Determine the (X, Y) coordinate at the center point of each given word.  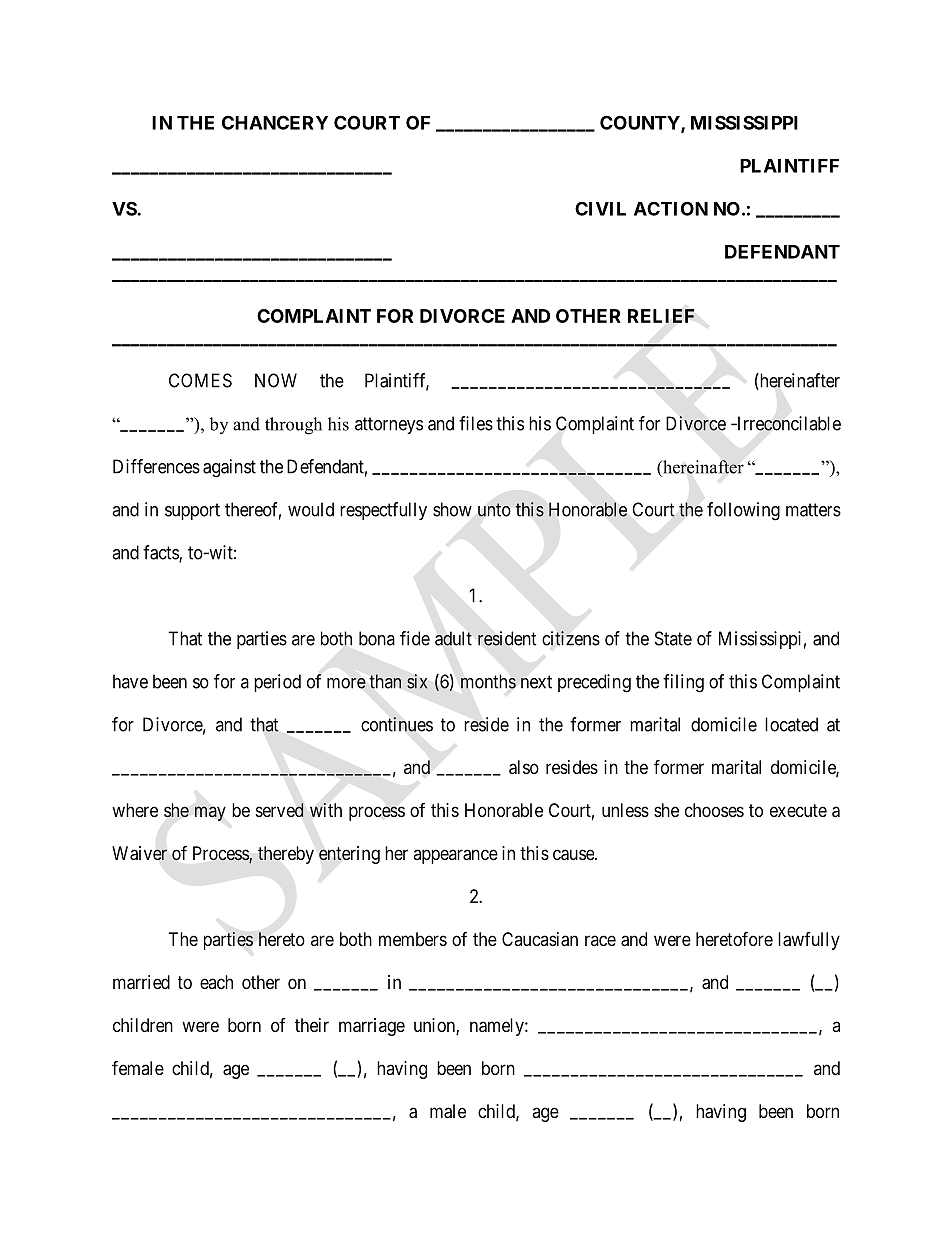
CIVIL (600, 208)
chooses (714, 810)
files (476, 423)
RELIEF (661, 316)
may (210, 813)
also (524, 767)
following (743, 511)
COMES (200, 380)
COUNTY (641, 123)
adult (453, 638)
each (216, 982)
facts (161, 553)
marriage (372, 1027)
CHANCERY (275, 122)
